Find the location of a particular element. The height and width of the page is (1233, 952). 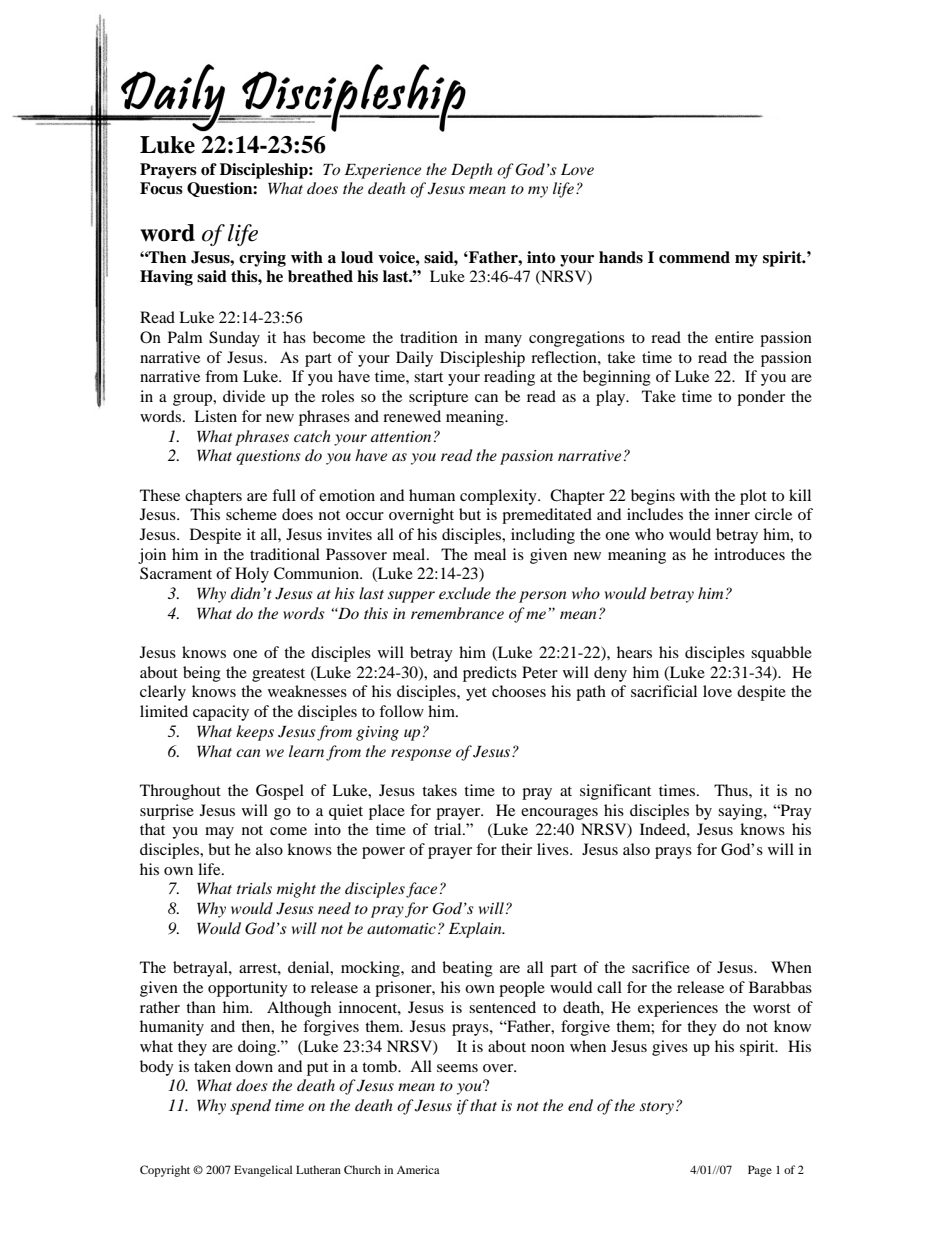

Focus is located at coordinates (161, 188).
